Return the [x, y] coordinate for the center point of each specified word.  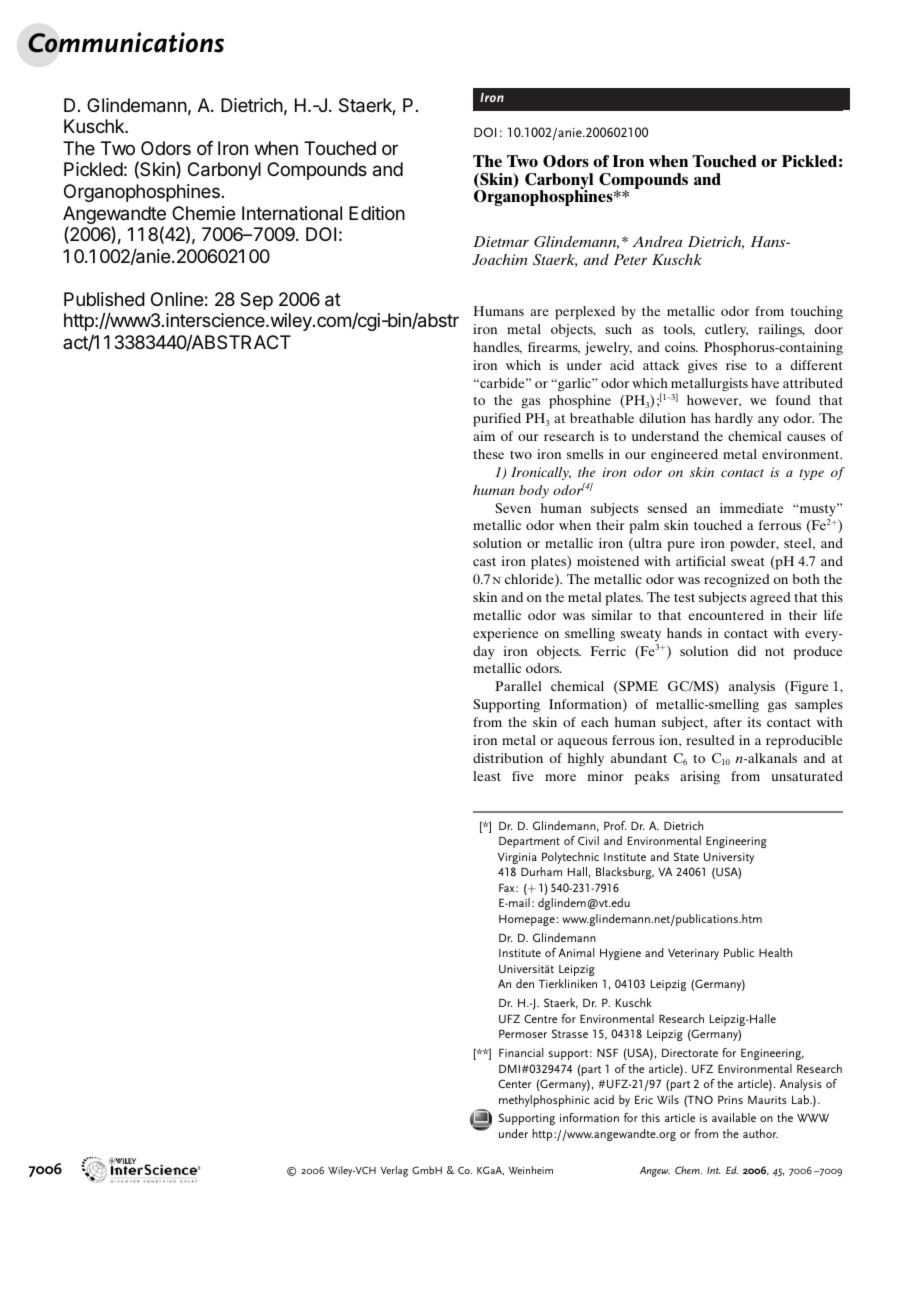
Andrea [657, 241]
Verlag [394, 1171]
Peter [630, 259]
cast [484, 562]
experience [505, 635]
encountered [726, 615]
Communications [126, 42]
